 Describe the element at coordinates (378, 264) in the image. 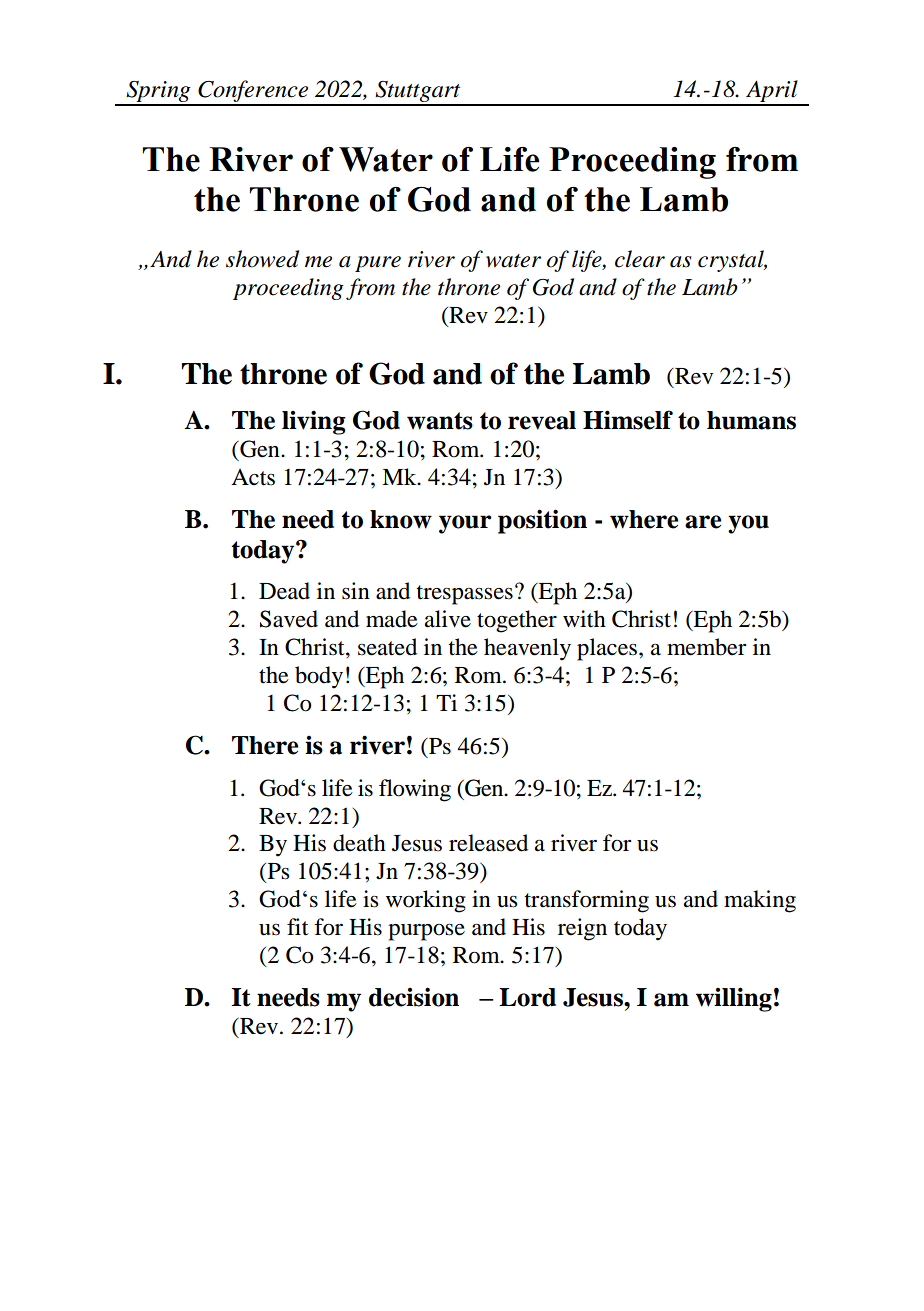

I see `pure` at that location.
